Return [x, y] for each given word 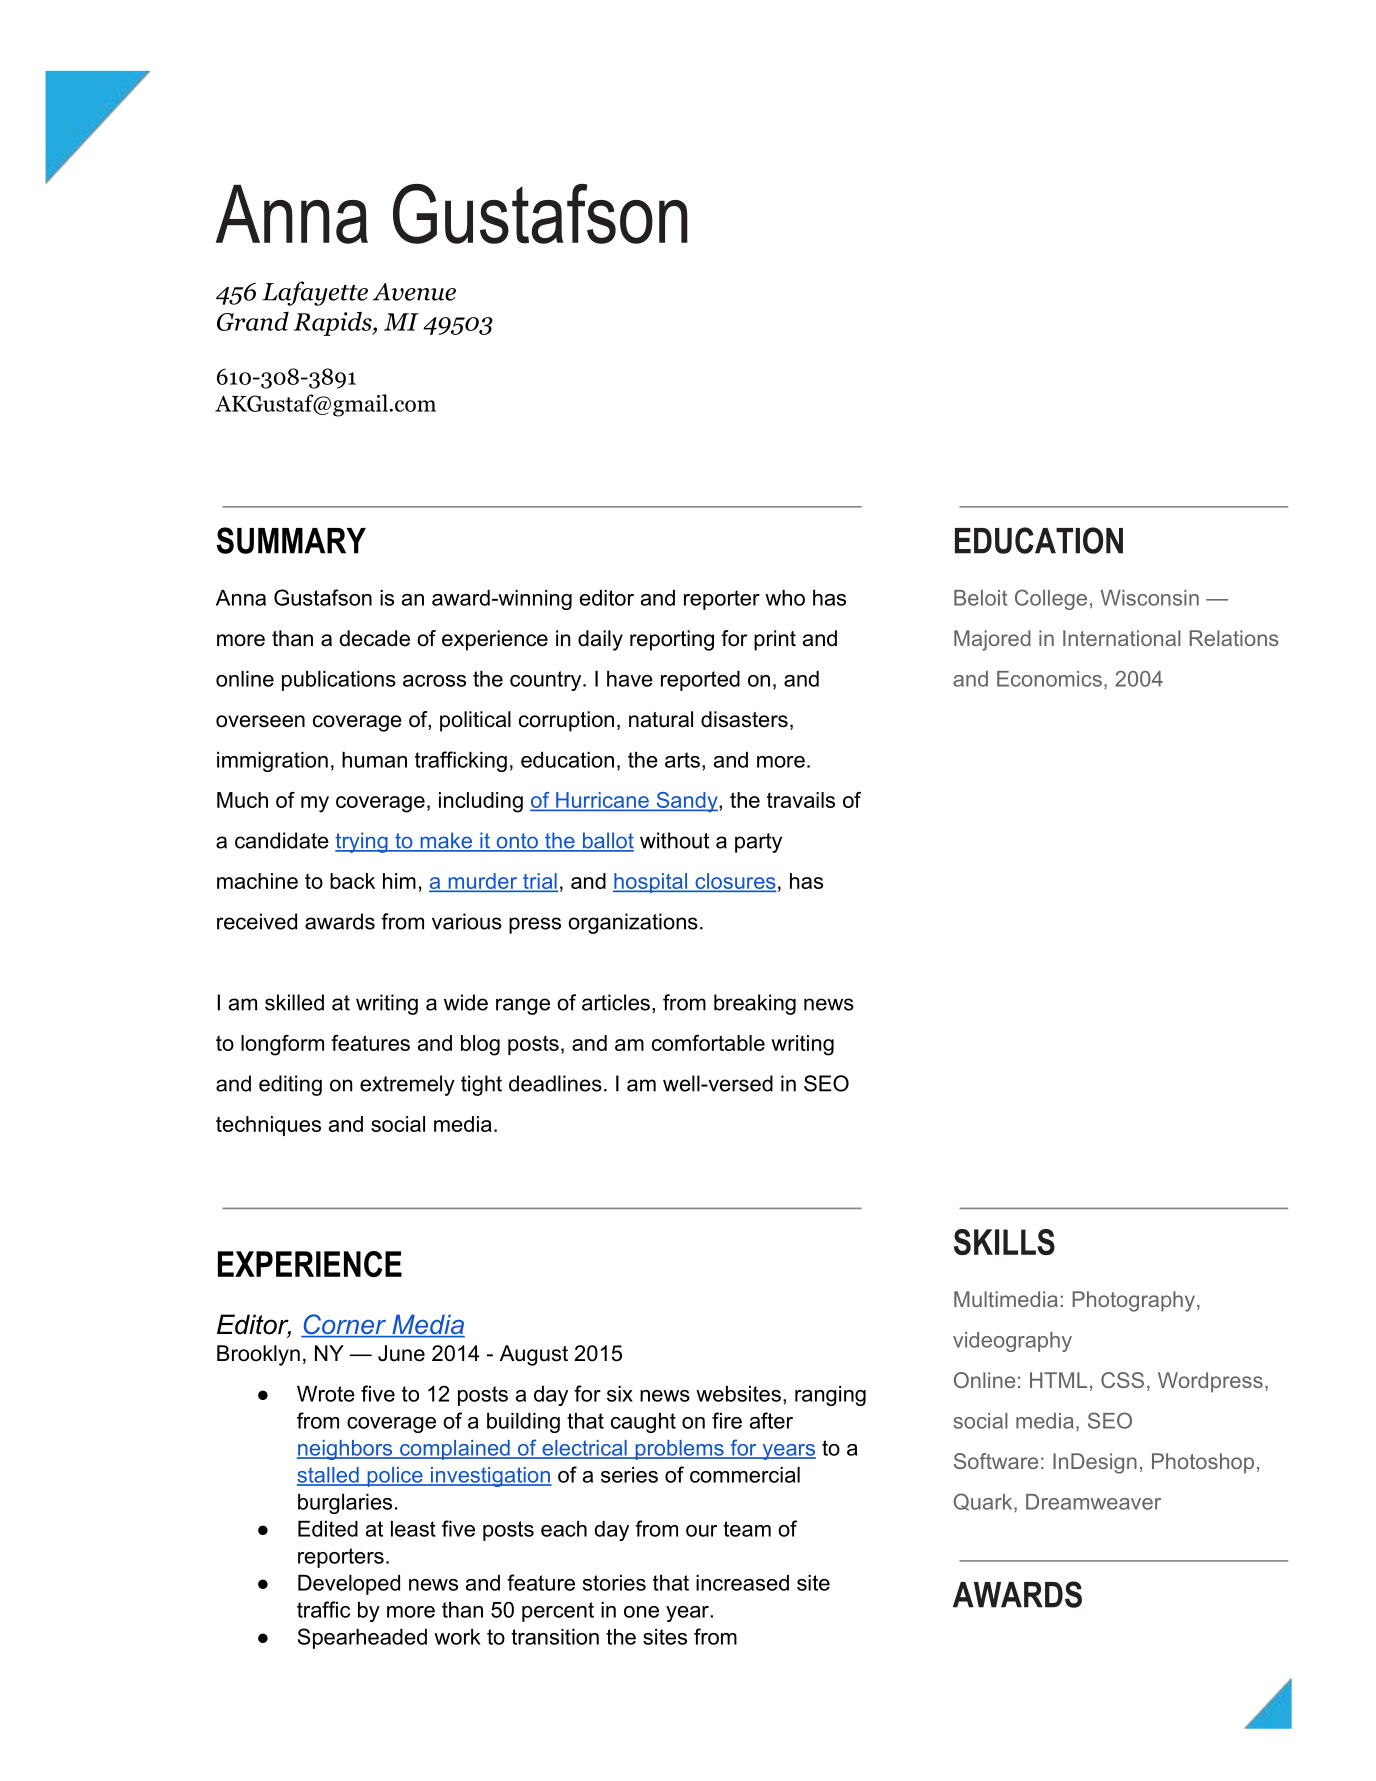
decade [374, 638]
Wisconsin [1150, 598]
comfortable [708, 1043]
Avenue [414, 292]
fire [727, 1420]
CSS [1122, 1380]
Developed [349, 1585]
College [1051, 599]
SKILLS [1004, 1242]
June [401, 1353]
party [758, 843]
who [785, 598]
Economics [1049, 679]
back [352, 881]
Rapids [334, 324]
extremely [407, 1085]
